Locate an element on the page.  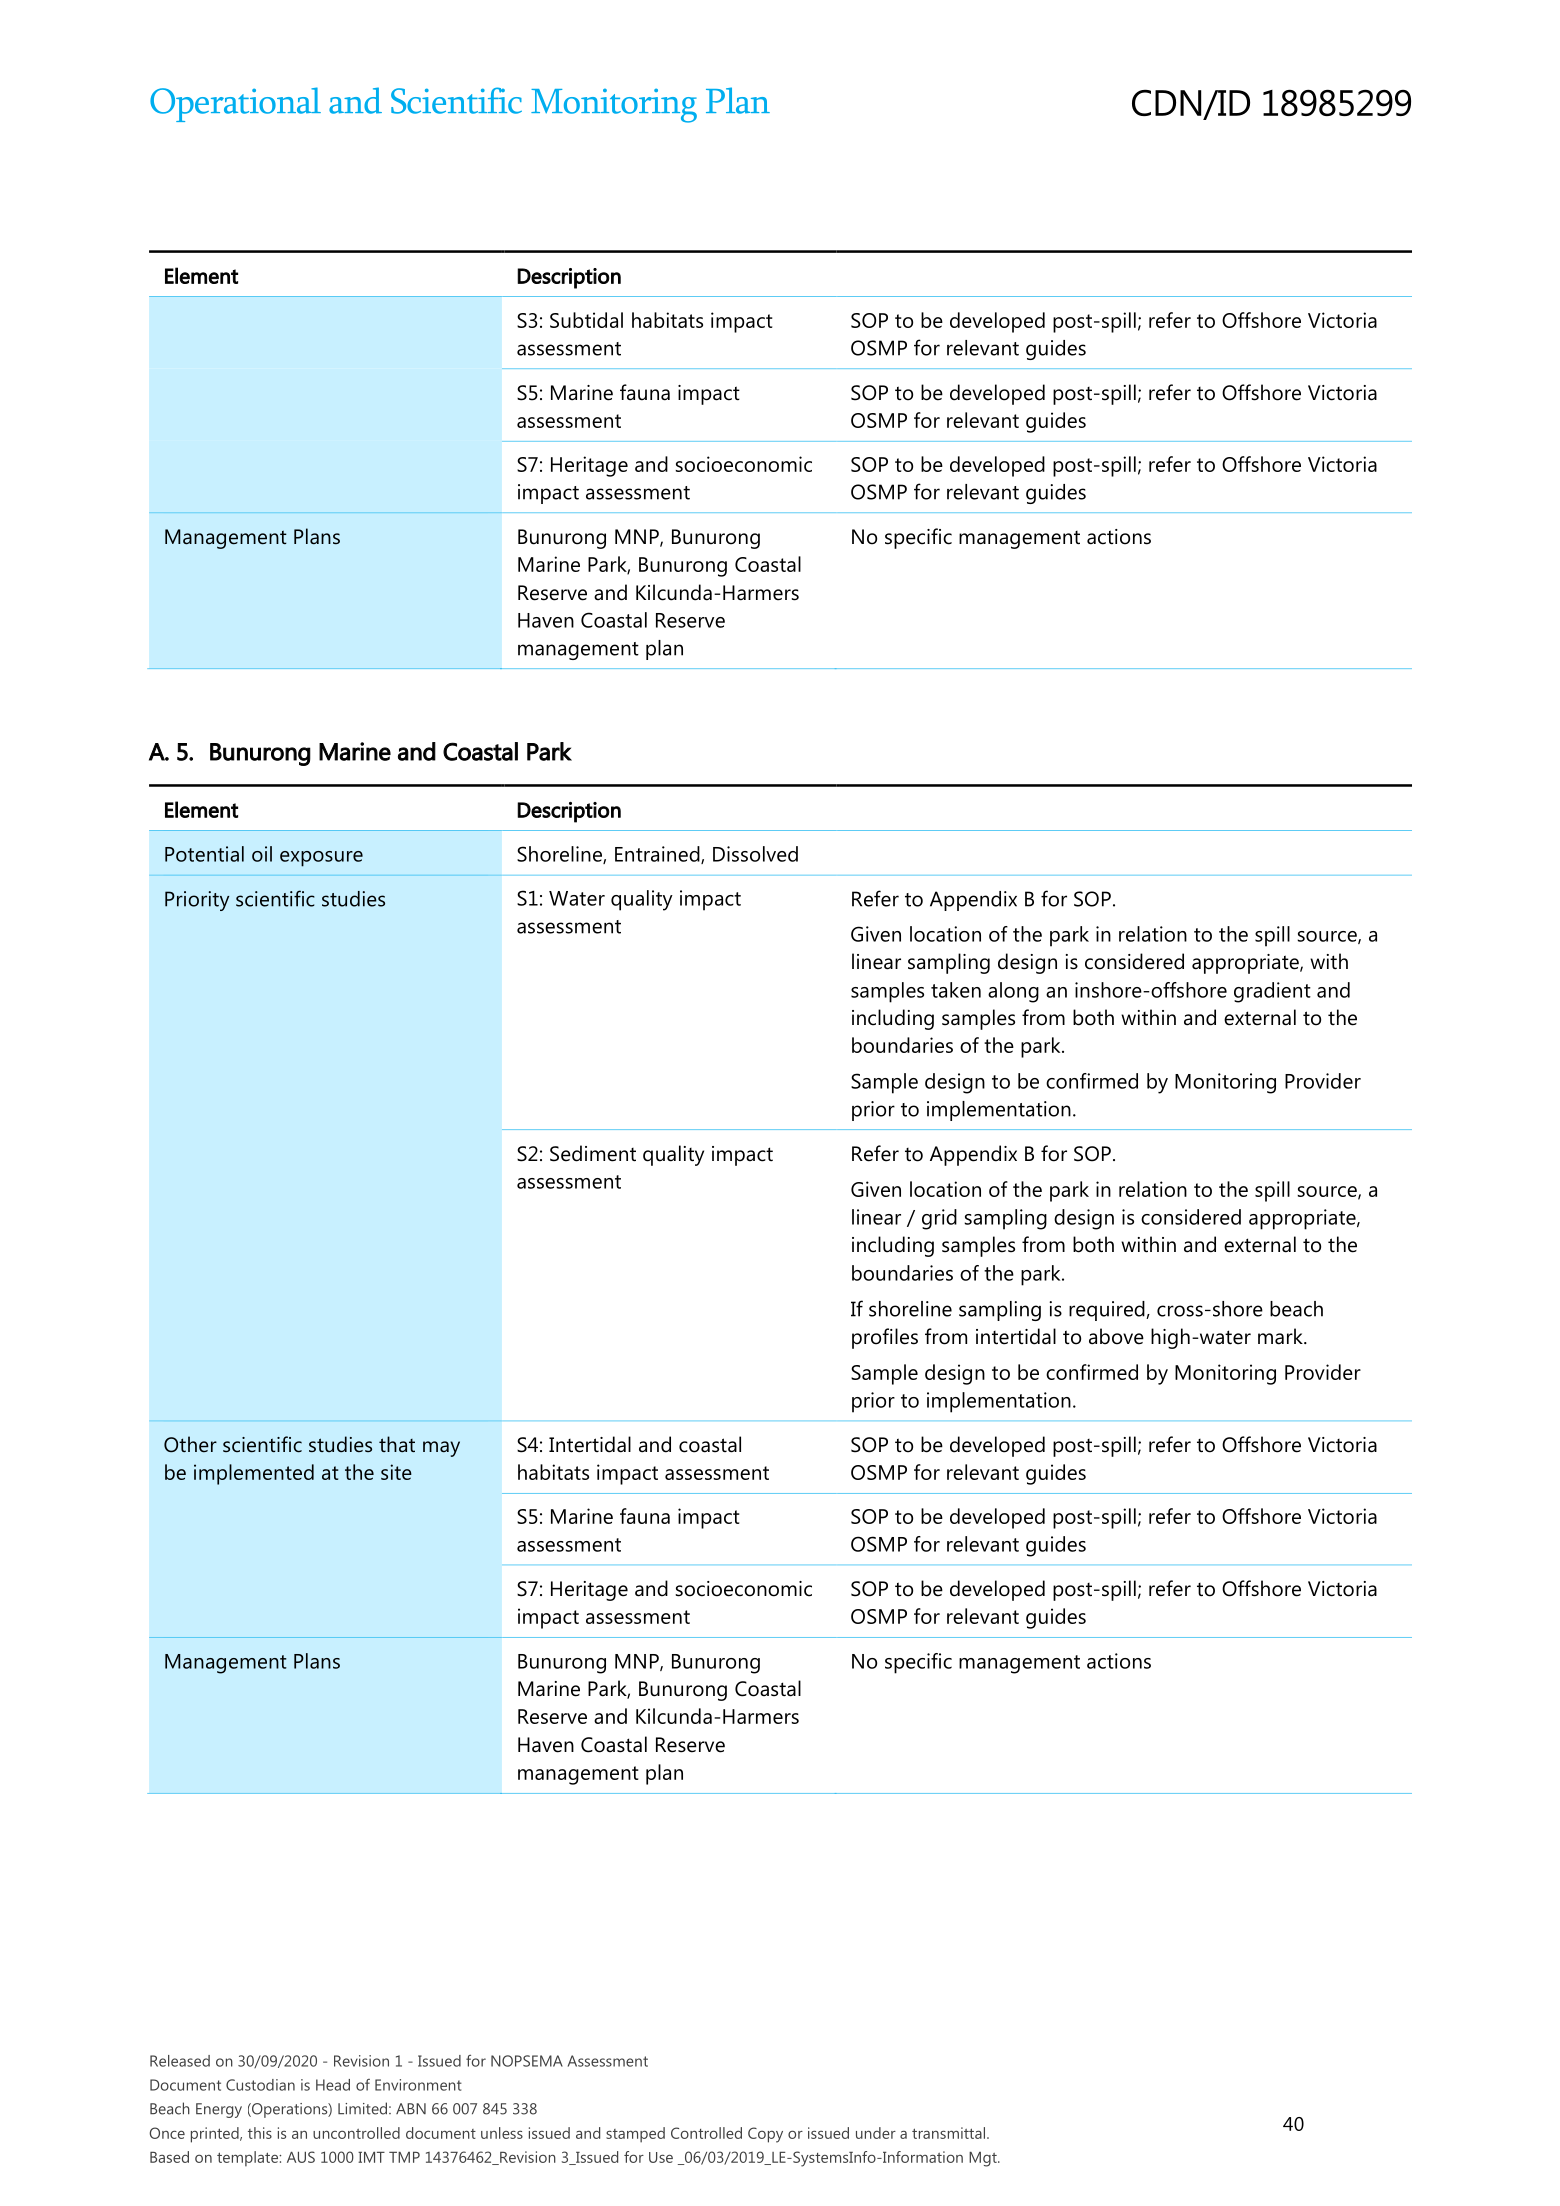
taken is located at coordinates (956, 990).
